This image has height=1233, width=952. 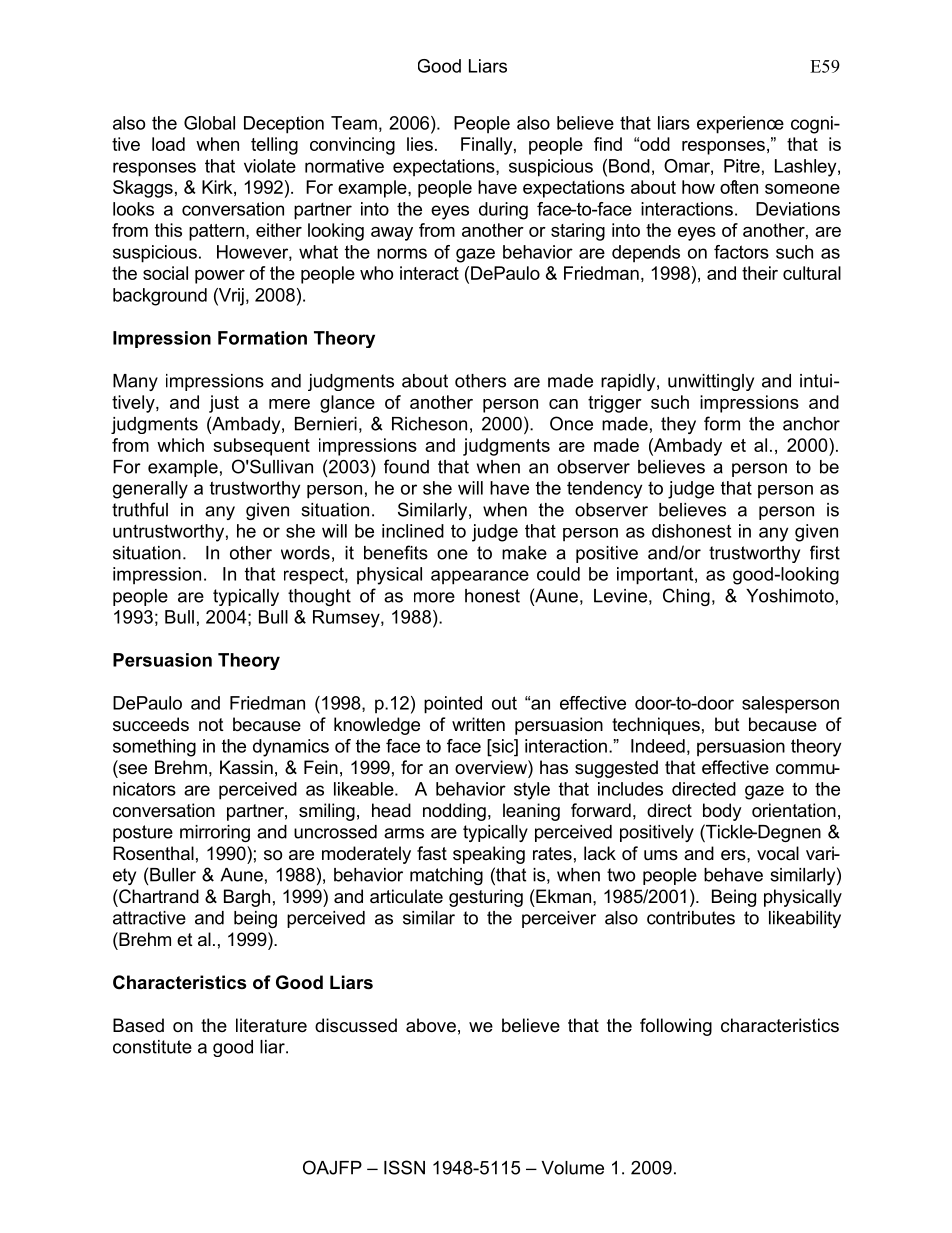 What do you see at coordinates (740, 125) in the image?
I see `experience` at bounding box center [740, 125].
